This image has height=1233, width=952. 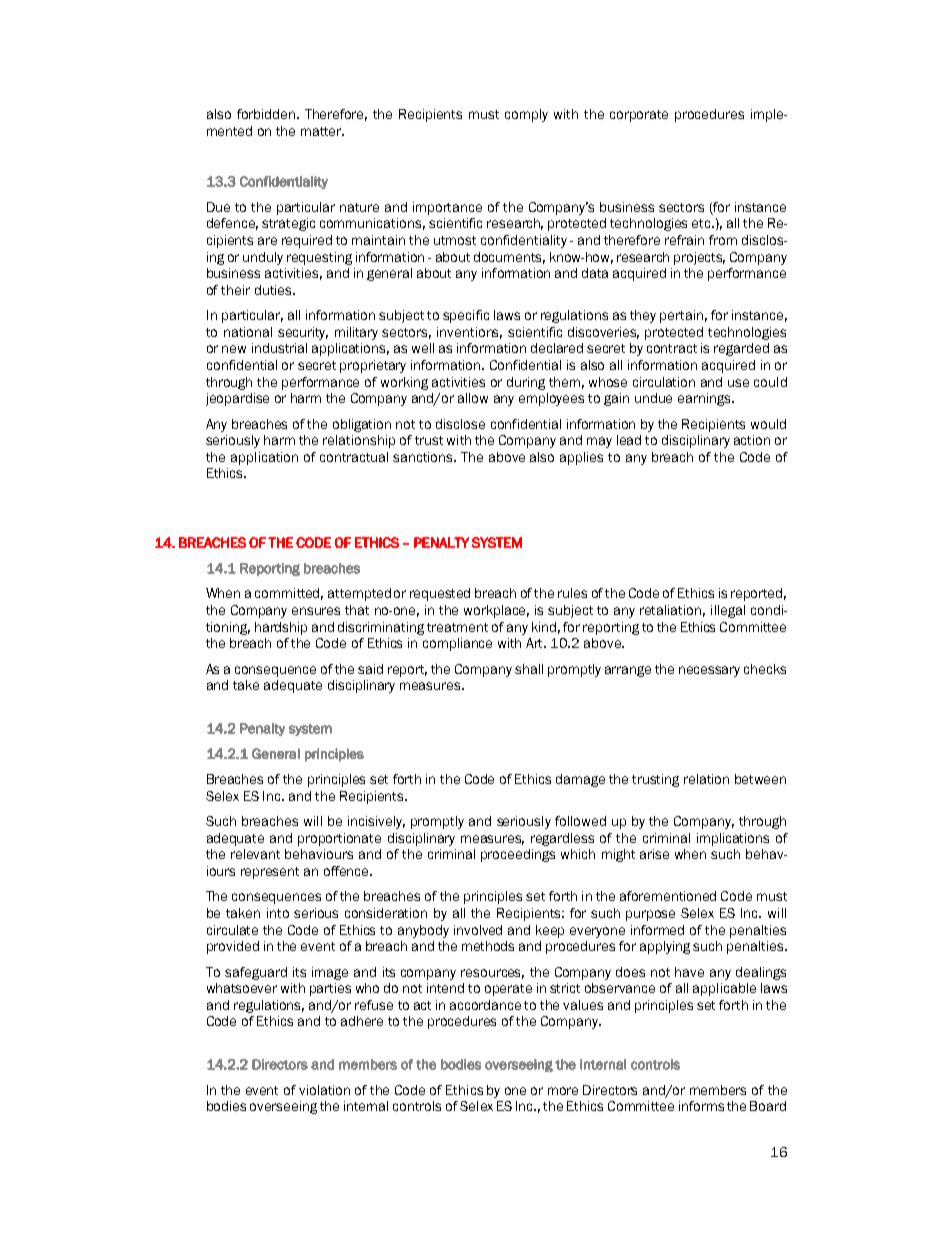 What do you see at coordinates (728, 611) in the image?
I see `illegal` at bounding box center [728, 611].
